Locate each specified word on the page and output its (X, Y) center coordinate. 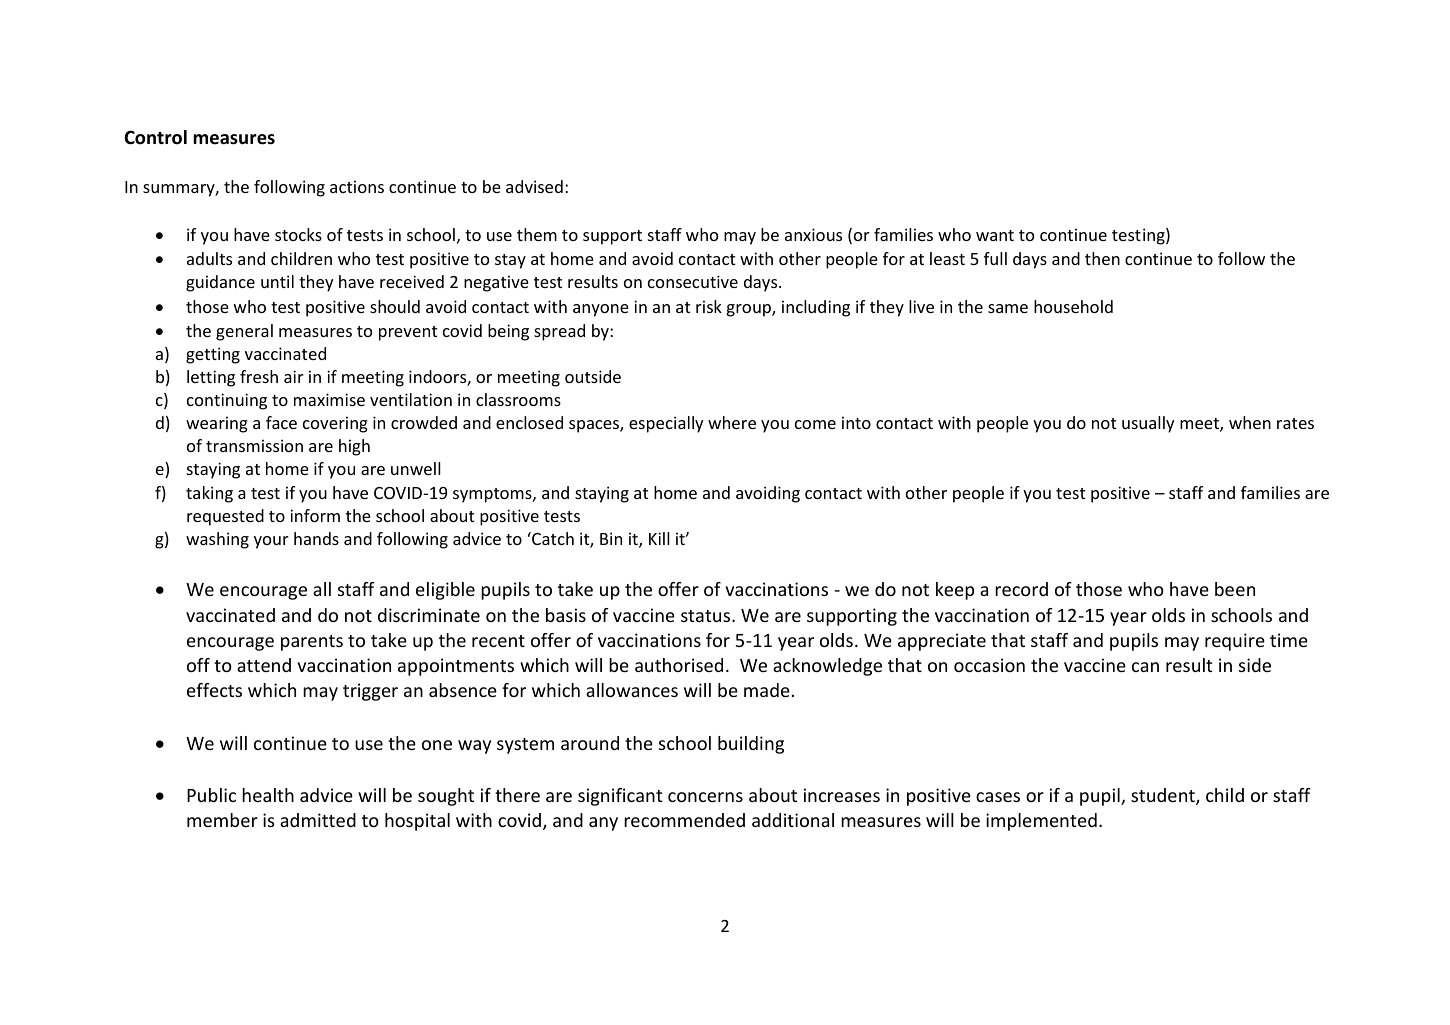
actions (357, 186)
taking (209, 494)
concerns (705, 797)
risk (709, 306)
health (268, 795)
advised (534, 186)
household (1073, 306)
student (1164, 796)
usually (1148, 424)
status (707, 616)
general (244, 332)
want (995, 235)
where (732, 422)
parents (312, 643)
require (1235, 642)
